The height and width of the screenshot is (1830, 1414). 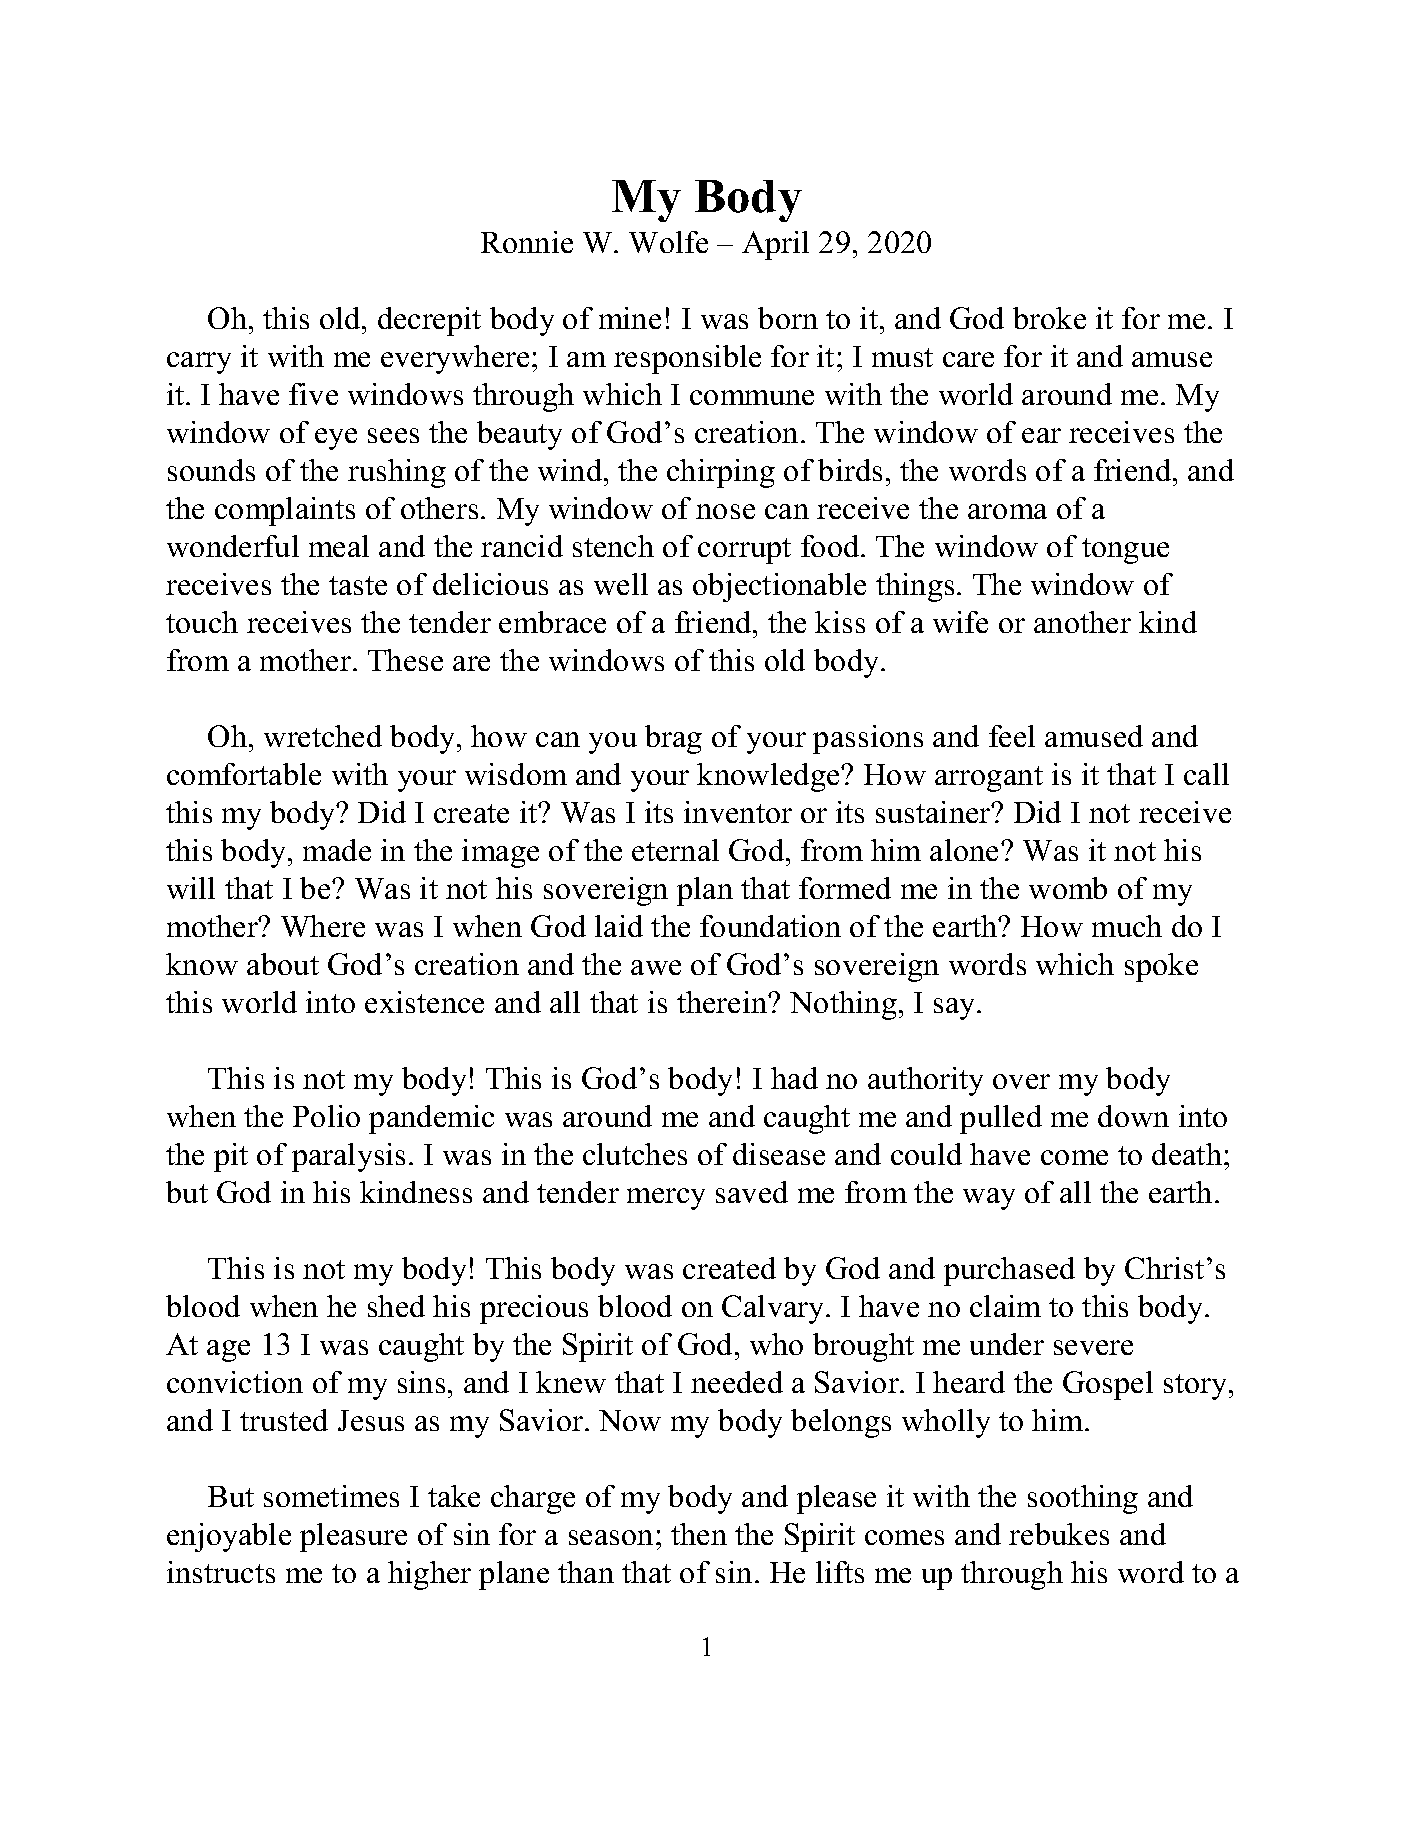 I want to click on rebukes, so click(x=1059, y=1534).
